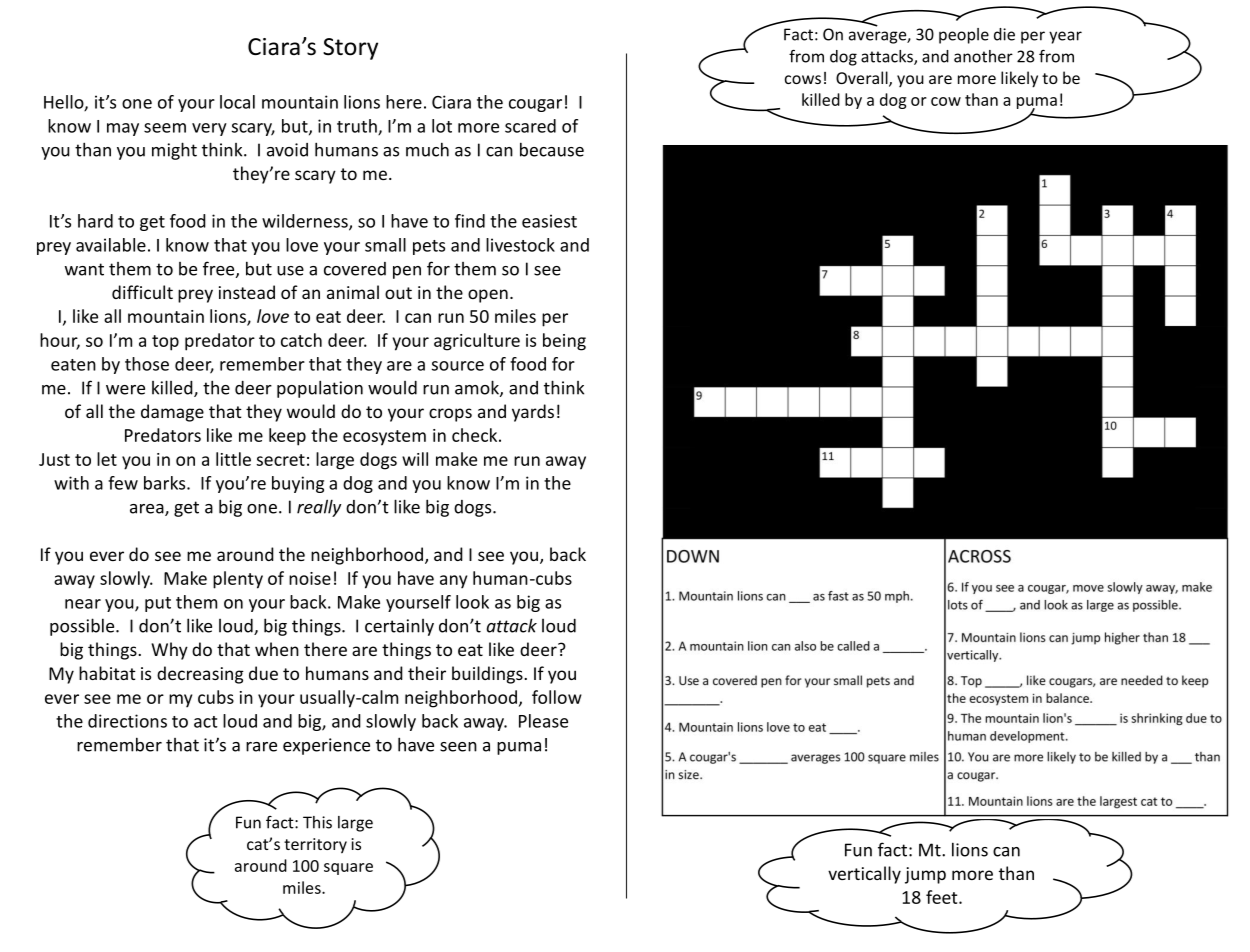 This document has width=1250, height=952. What do you see at coordinates (348, 869) in the document?
I see `square` at bounding box center [348, 869].
